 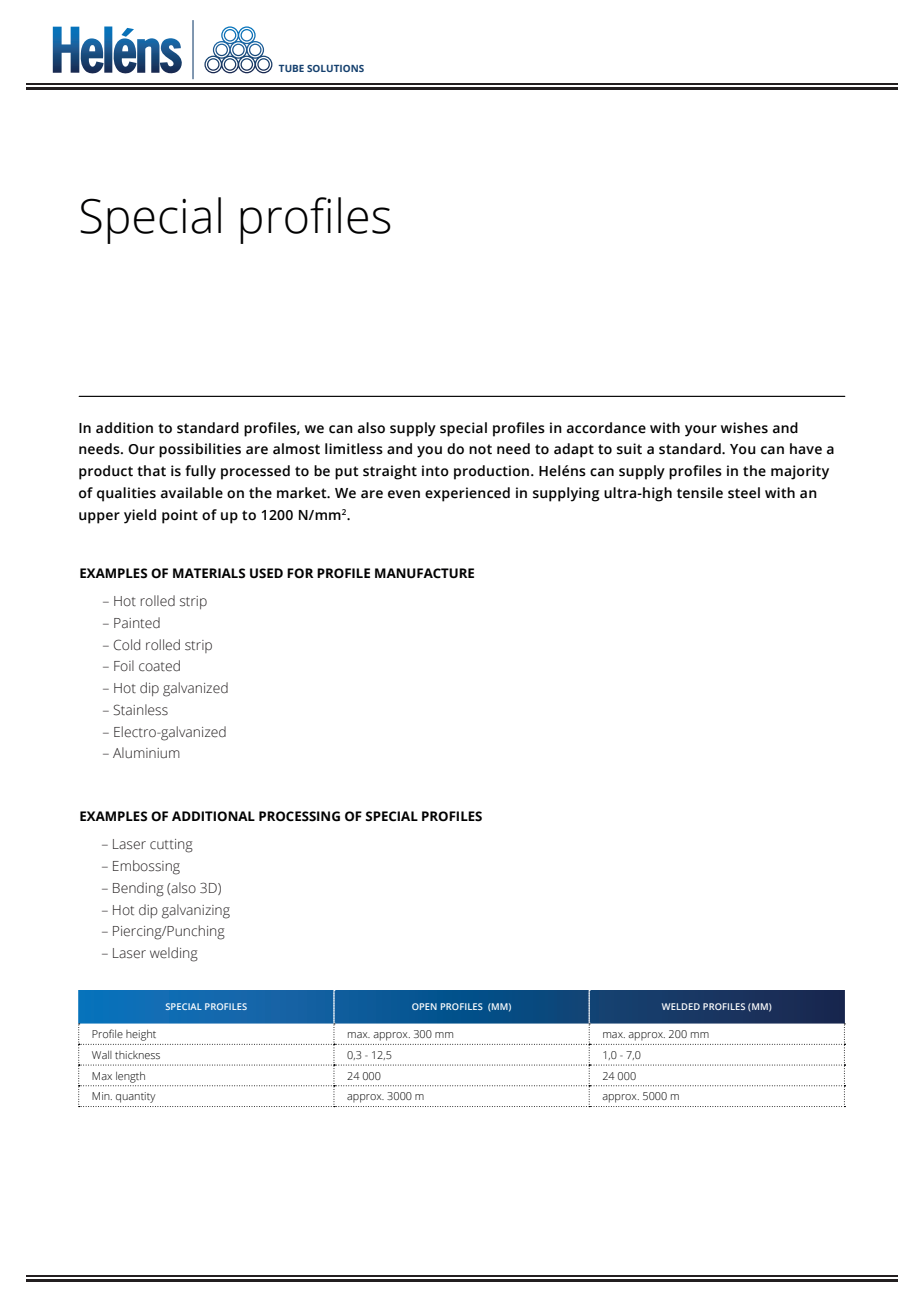 What do you see at coordinates (291, 68) in the screenshot?
I see `TUBE` at bounding box center [291, 68].
